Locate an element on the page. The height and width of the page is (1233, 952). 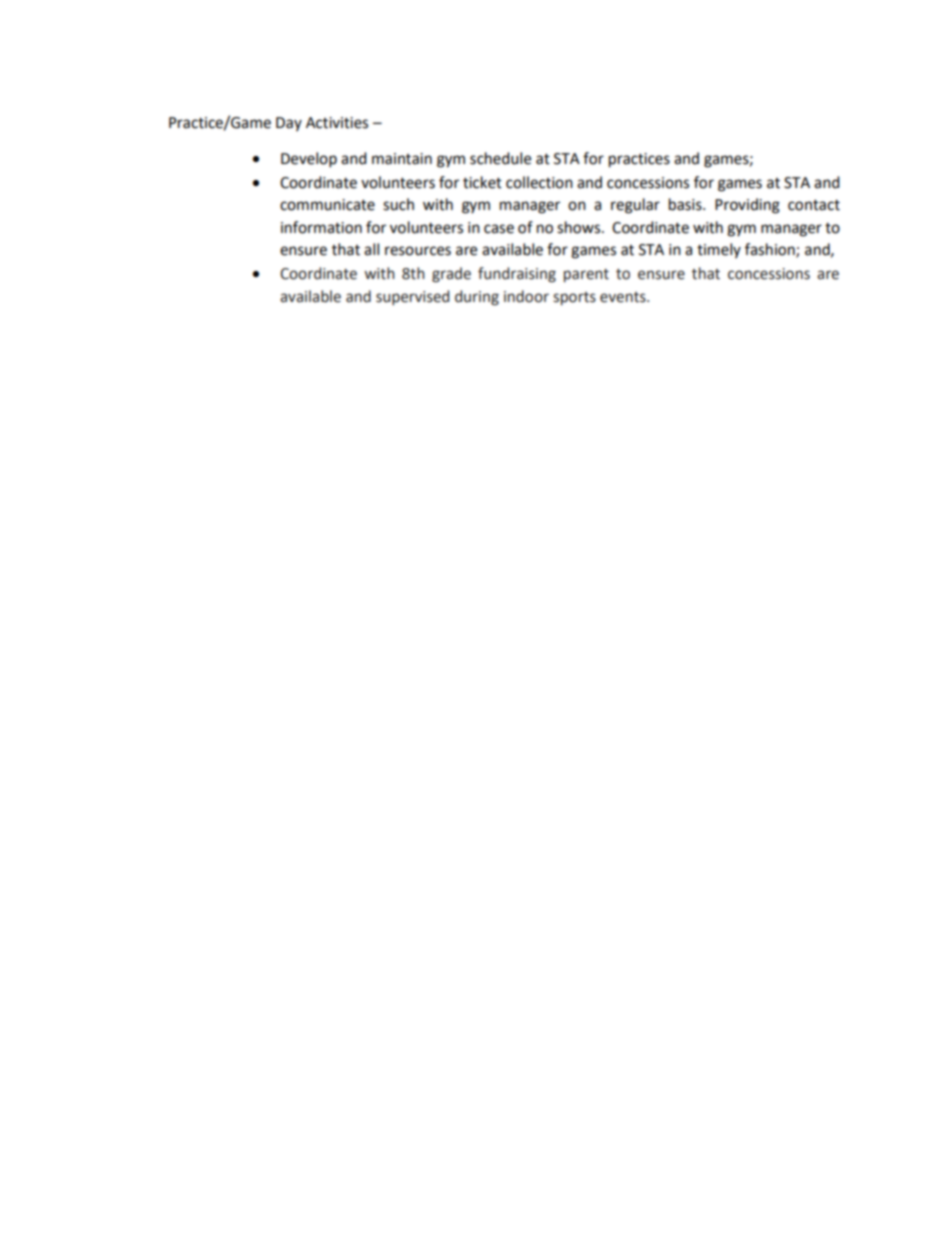
supervised is located at coordinates (412, 297).
